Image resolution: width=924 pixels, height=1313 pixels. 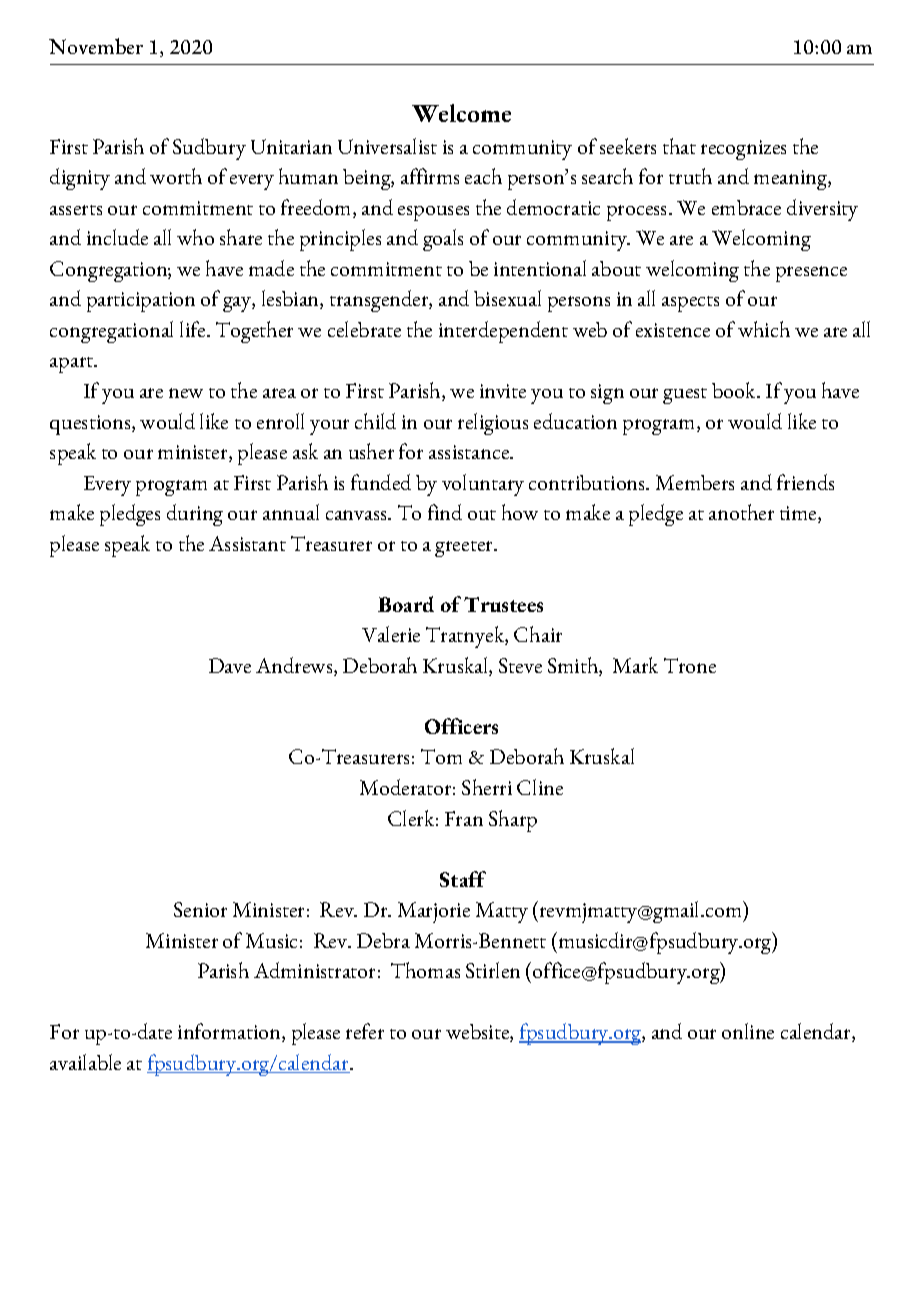 What do you see at coordinates (365, 1031) in the screenshot?
I see `refer` at bounding box center [365, 1031].
